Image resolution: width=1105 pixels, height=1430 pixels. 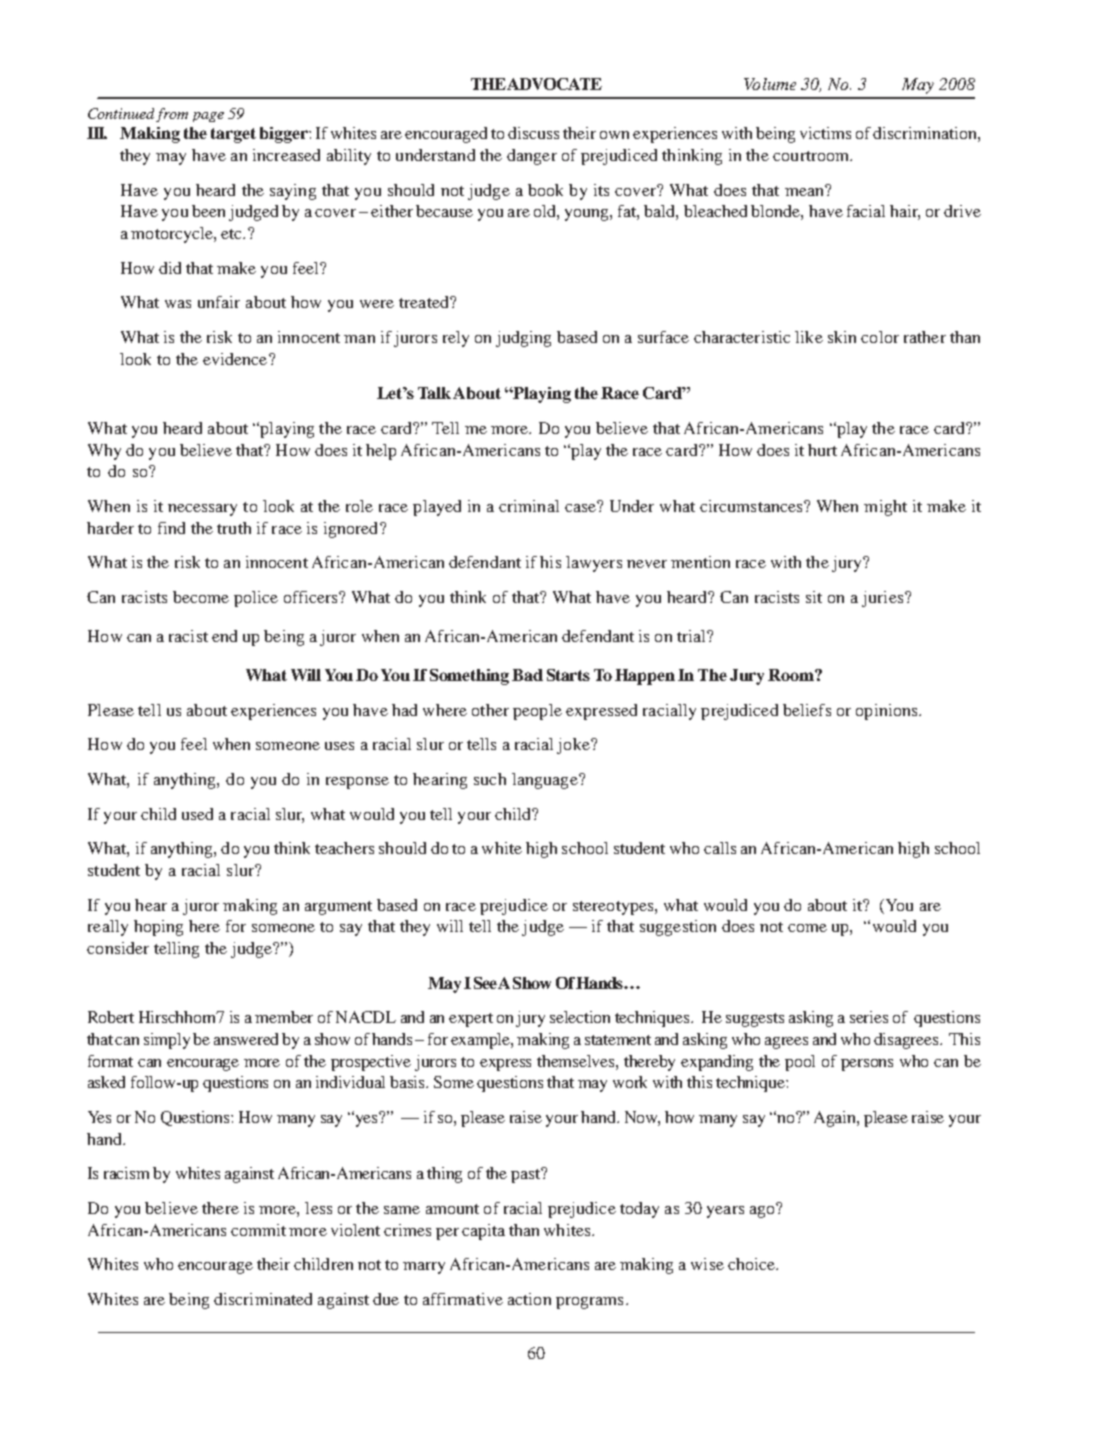 What do you see at coordinates (527, 675) in the screenshot?
I see `Bad` at bounding box center [527, 675].
